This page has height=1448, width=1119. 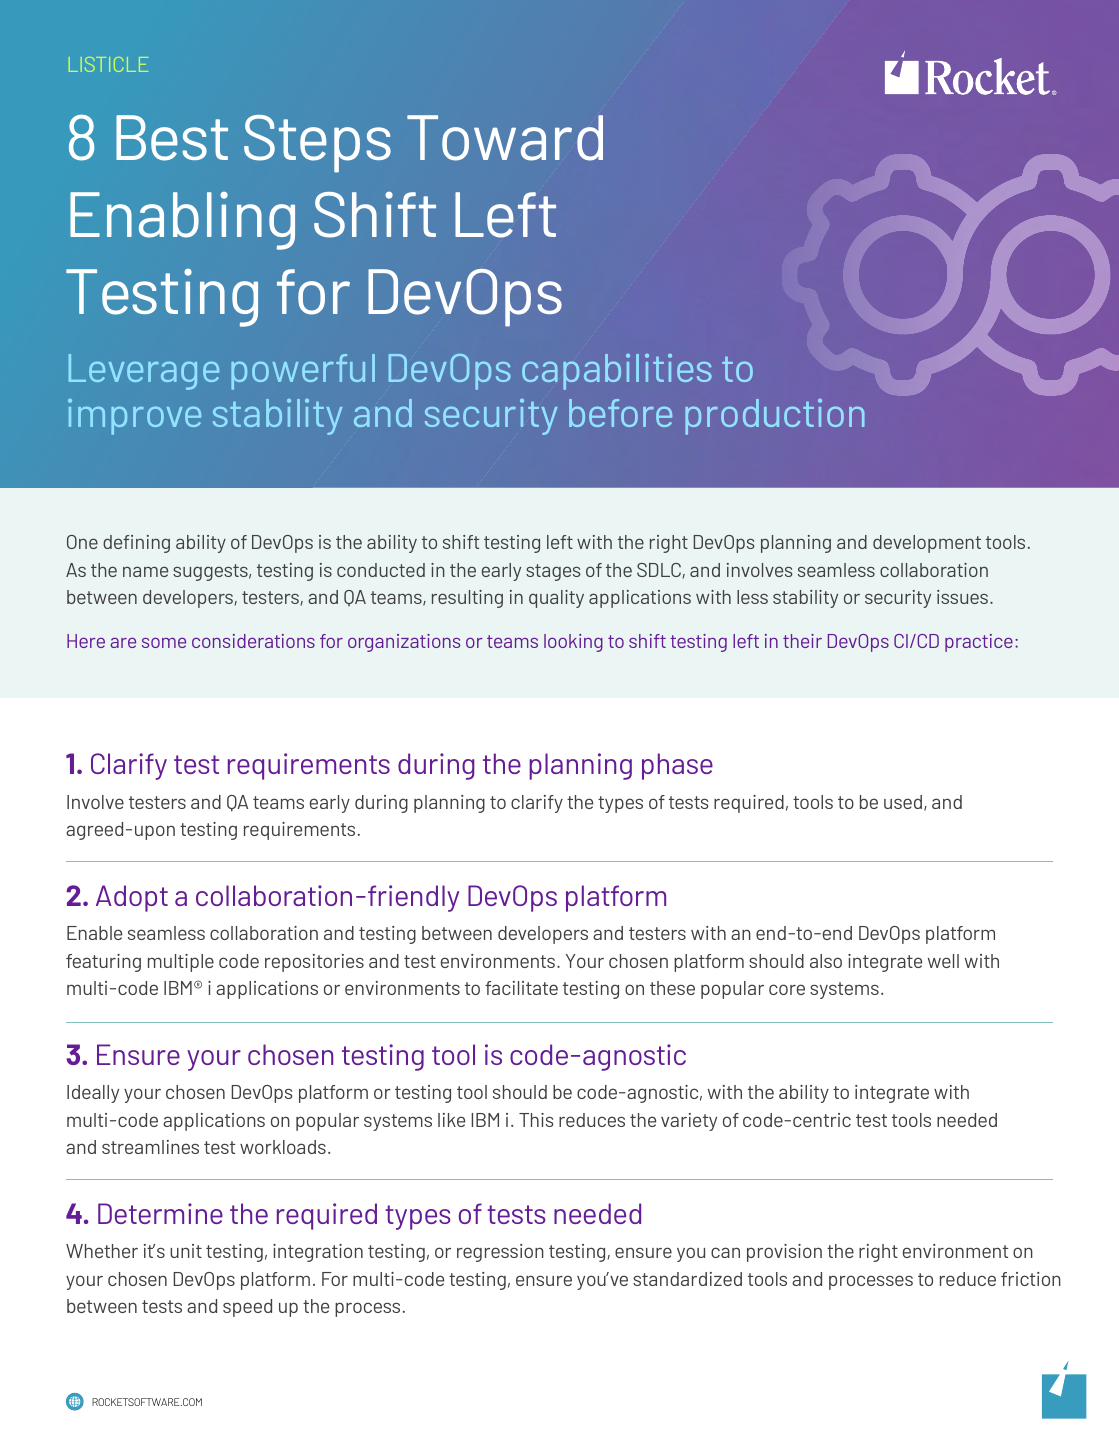 I want to click on Best, so click(x=172, y=138).
